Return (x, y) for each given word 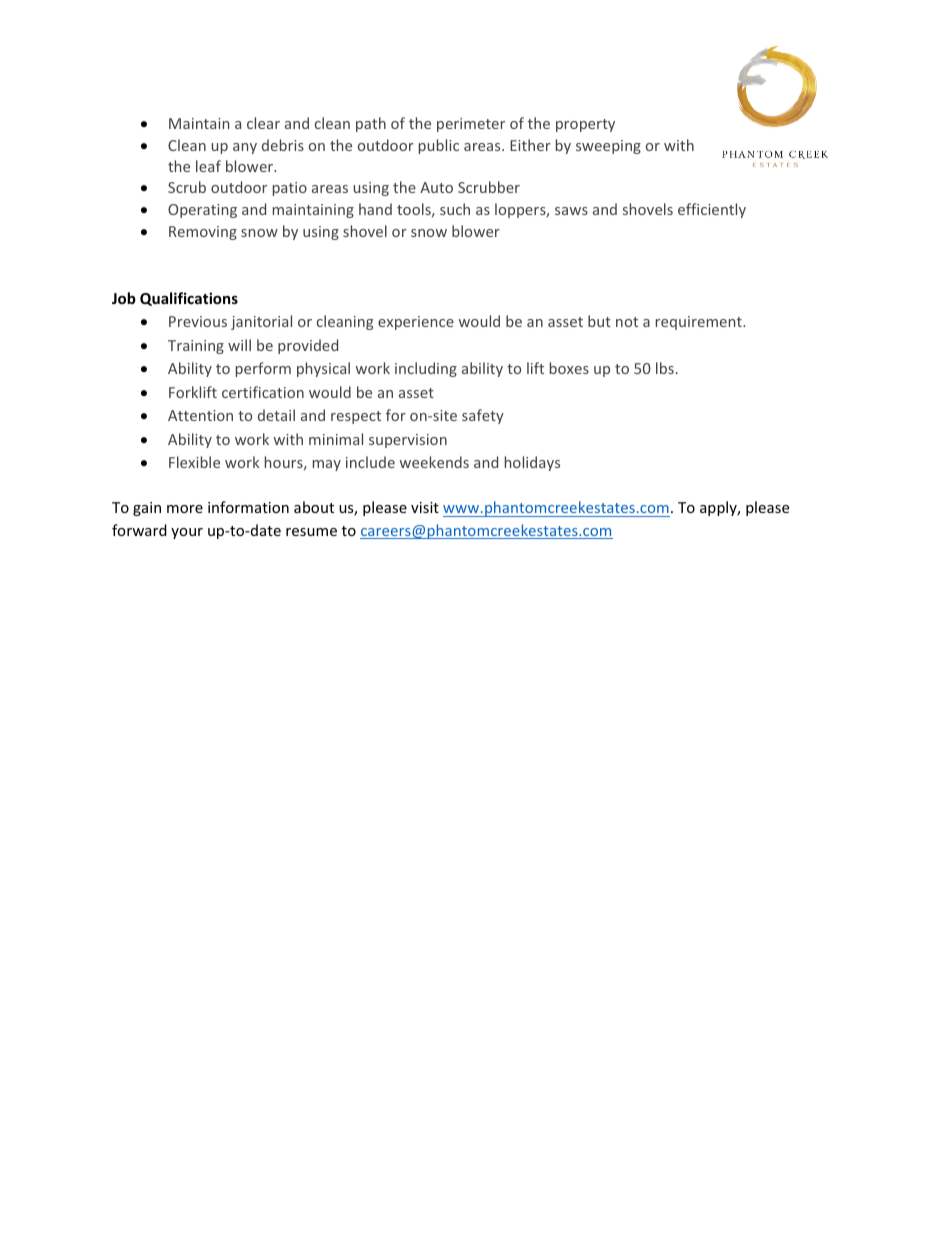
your (187, 533)
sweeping (608, 147)
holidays (532, 463)
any (245, 148)
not (627, 322)
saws (571, 211)
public (439, 146)
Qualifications (189, 299)
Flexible (194, 462)
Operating (202, 211)
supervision (408, 441)
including (426, 369)
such (455, 209)
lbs (665, 368)
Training (196, 347)
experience (416, 323)
